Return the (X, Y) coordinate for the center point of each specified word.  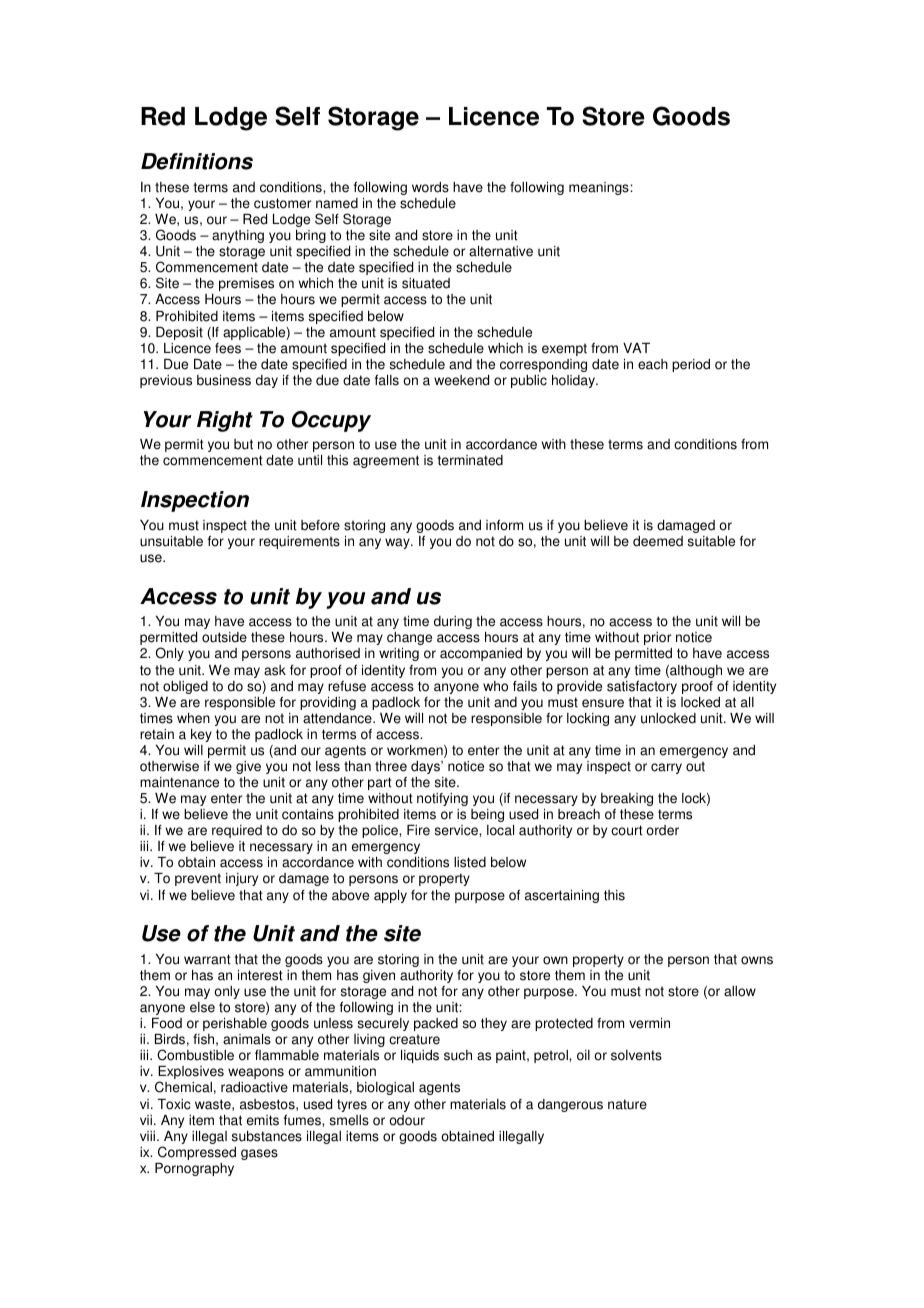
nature (627, 1104)
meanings (600, 188)
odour (407, 1120)
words (430, 187)
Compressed (197, 1153)
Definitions (197, 161)
